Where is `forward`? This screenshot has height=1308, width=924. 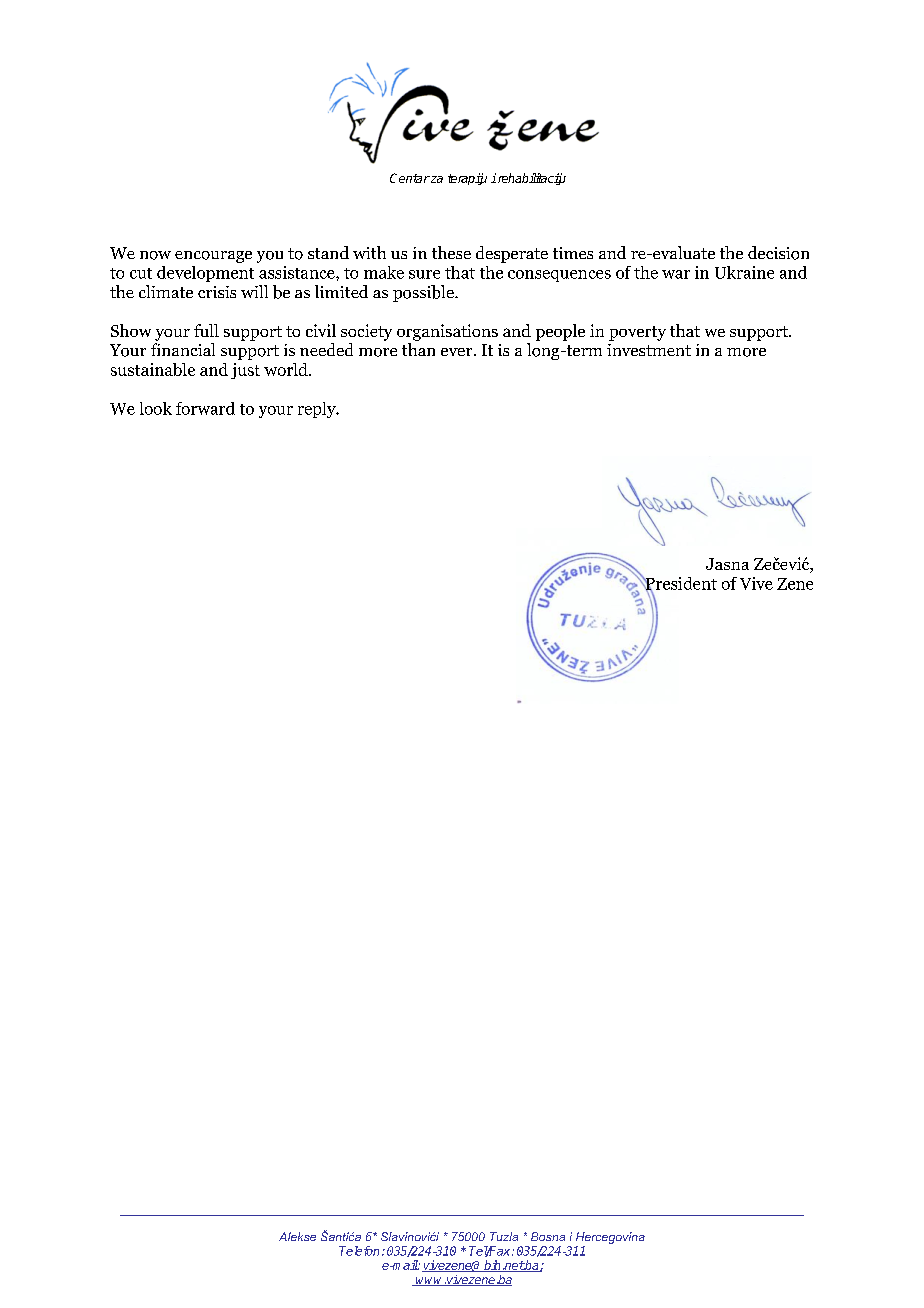
forward is located at coordinates (205, 408).
